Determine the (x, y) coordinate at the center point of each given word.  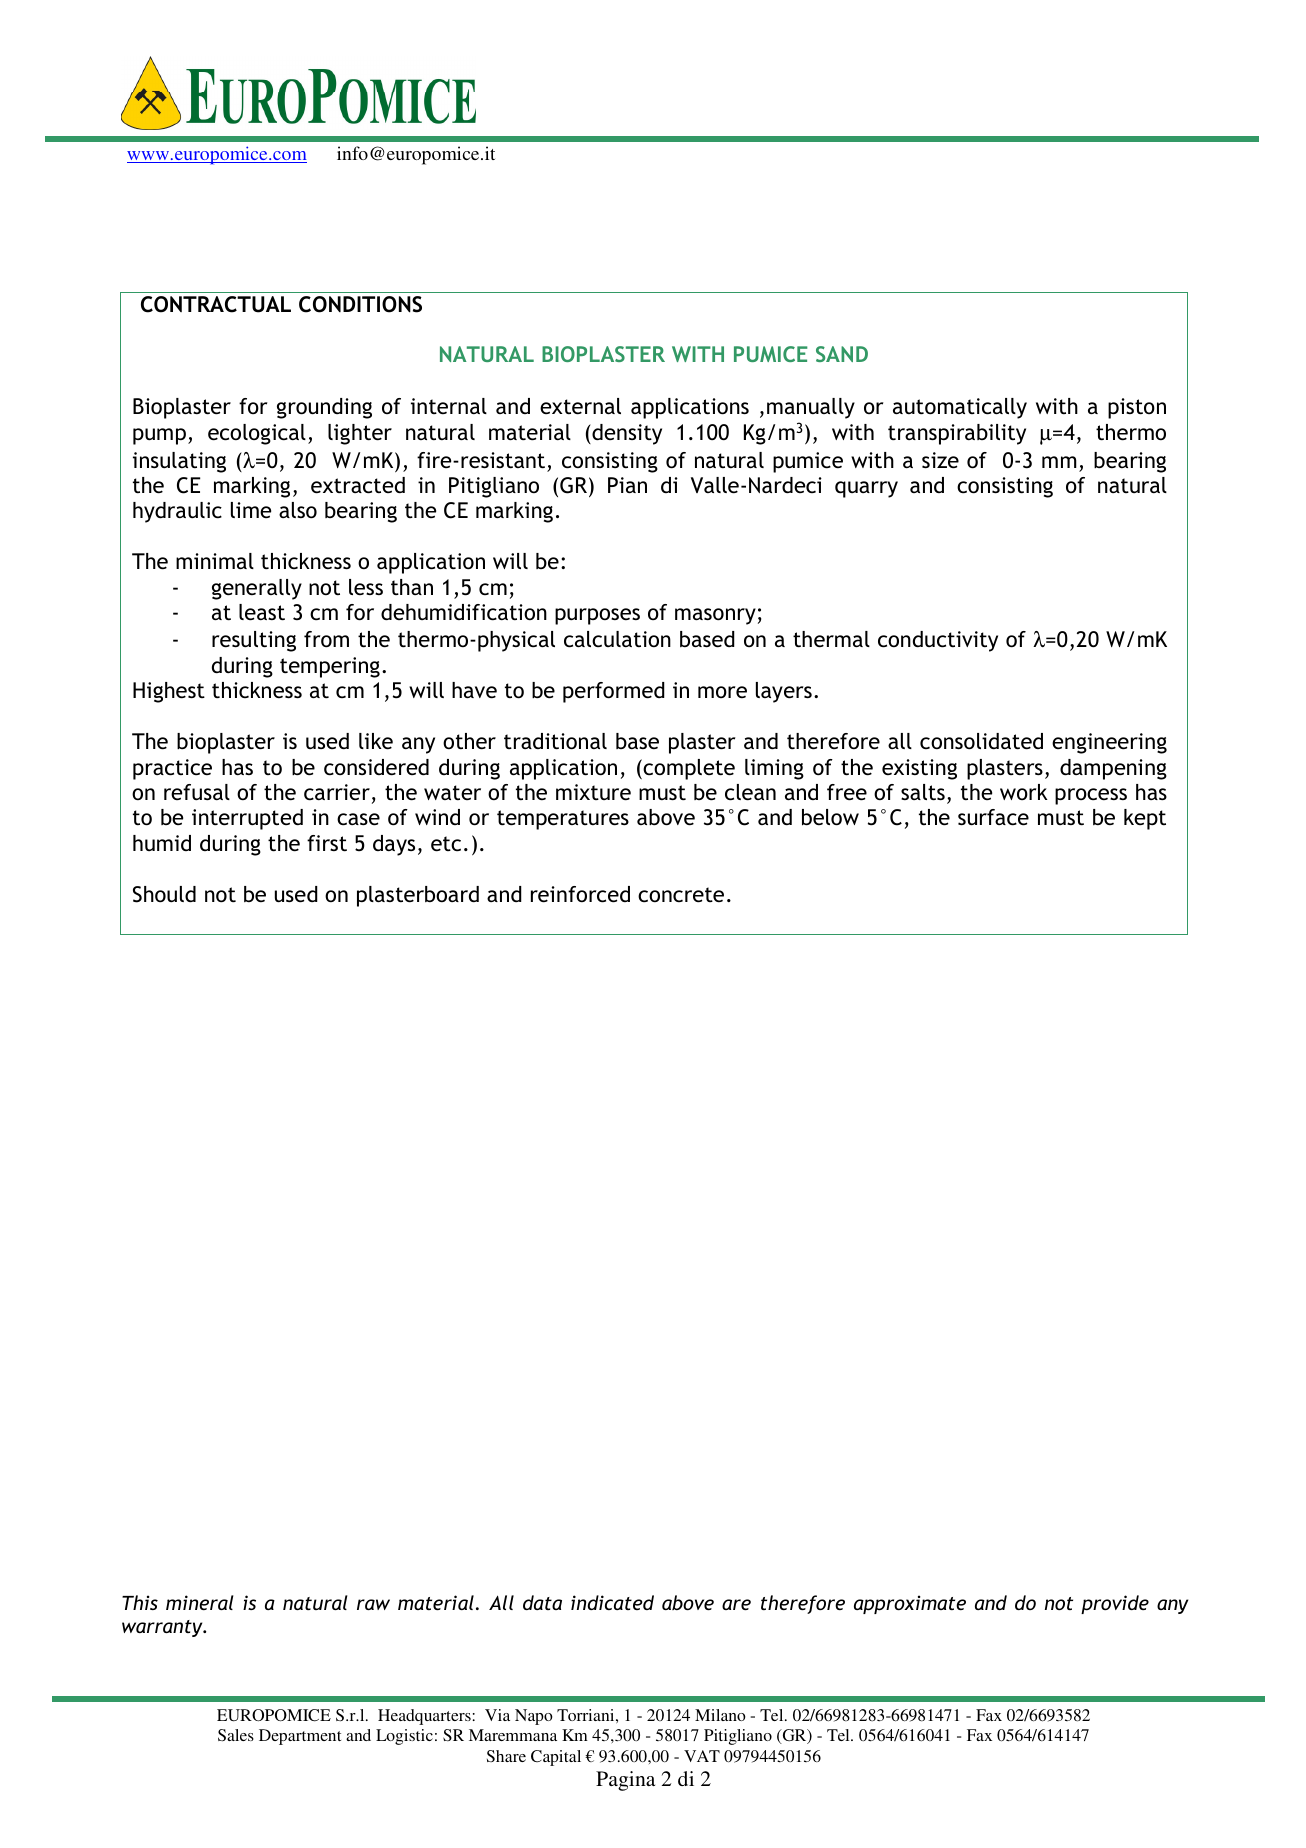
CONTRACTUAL (216, 304)
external (580, 406)
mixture (593, 792)
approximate (910, 1604)
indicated (612, 1602)
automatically (960, 408)
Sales (236, 1735)
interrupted (247, 819)
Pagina (625, 1781)
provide (1115, 1604)
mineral (199, 1602)
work (1024, 792)
